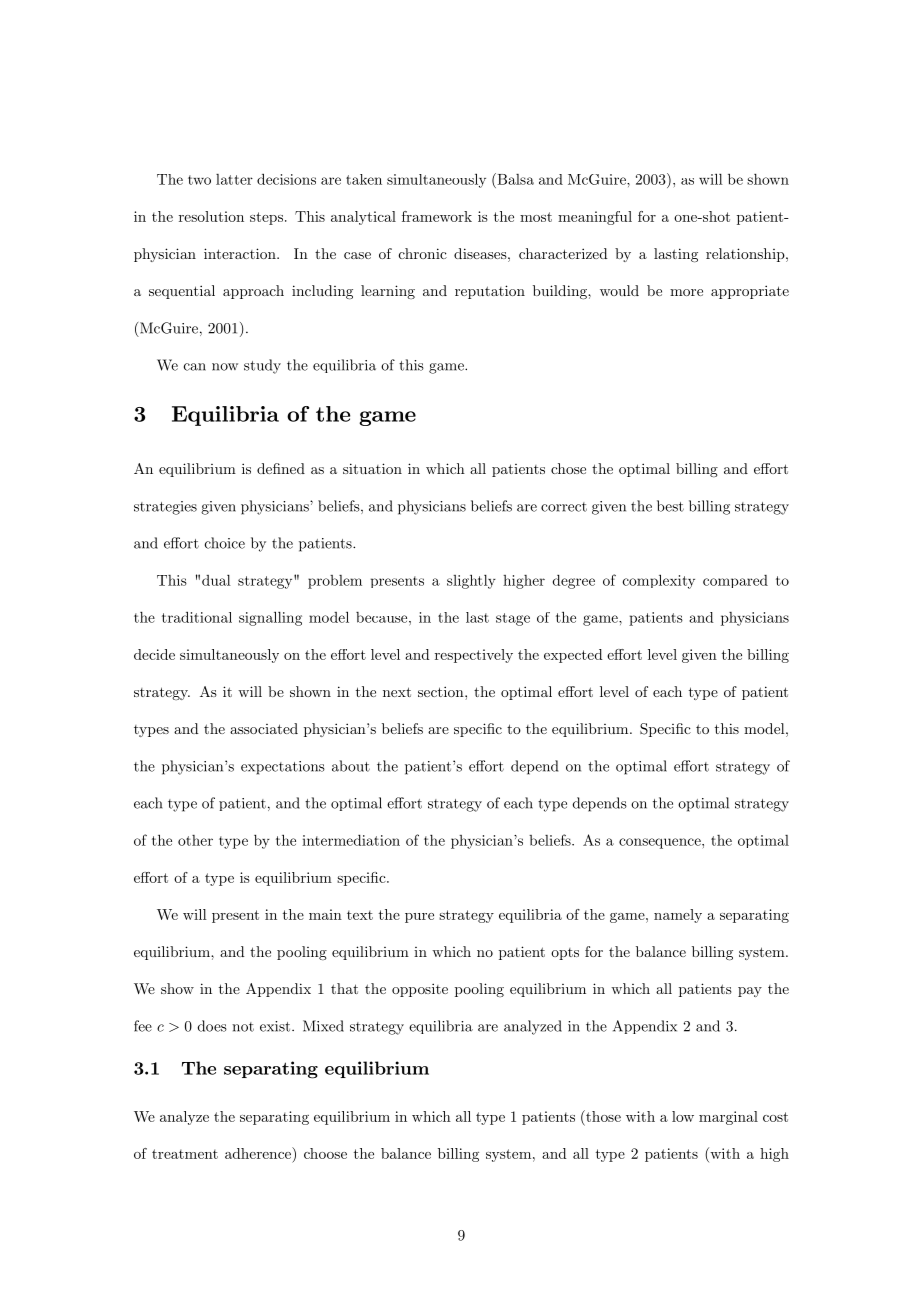 Image resolution: width=924 pixels, height=1308 pixels. What do you see at coordinates (595, 218) in the page?
I see `meaningful` at bounding box center [595, 218].
